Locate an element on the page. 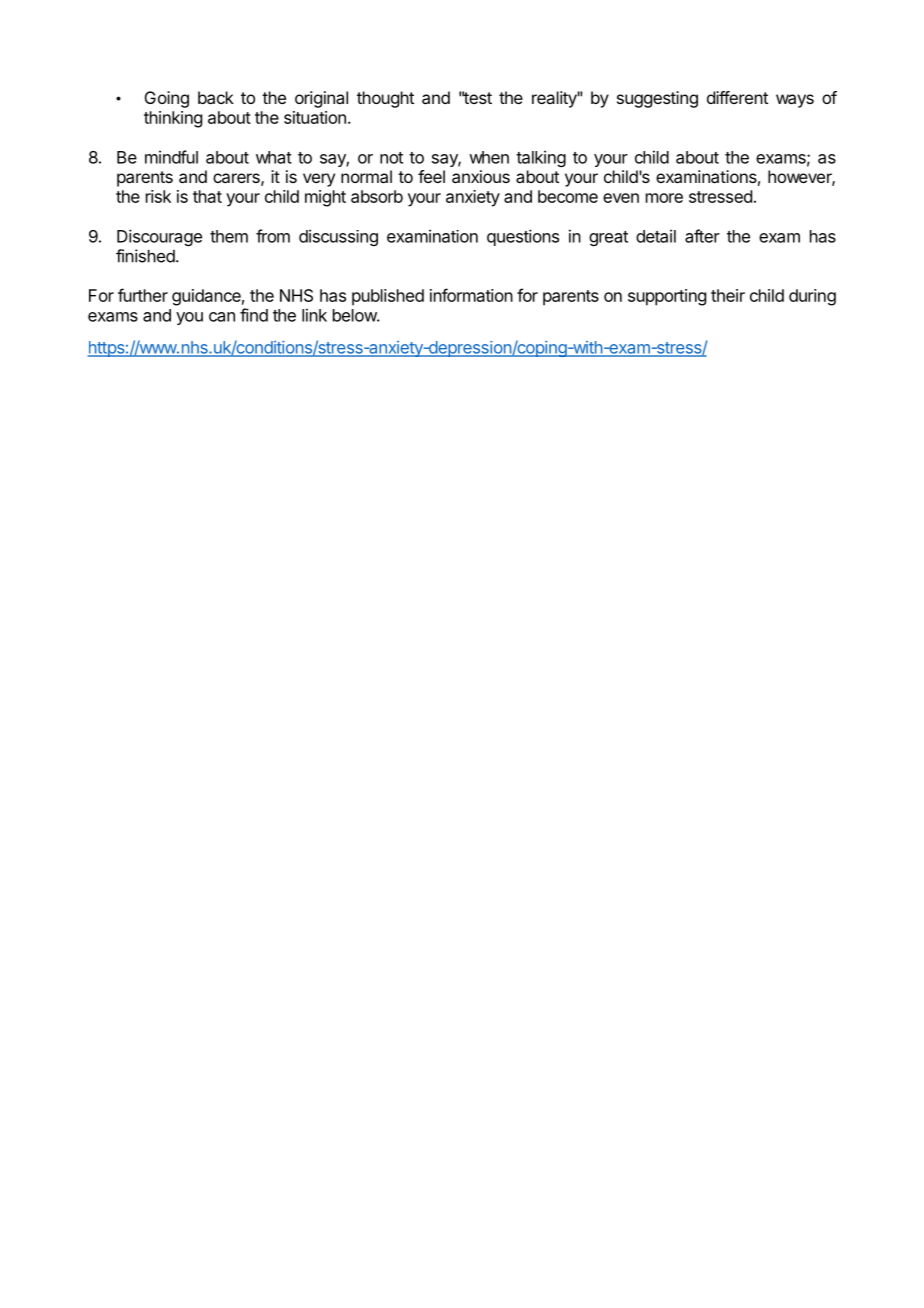 The image size is (924, 1308). questions is located at coordinates (523, 237).
